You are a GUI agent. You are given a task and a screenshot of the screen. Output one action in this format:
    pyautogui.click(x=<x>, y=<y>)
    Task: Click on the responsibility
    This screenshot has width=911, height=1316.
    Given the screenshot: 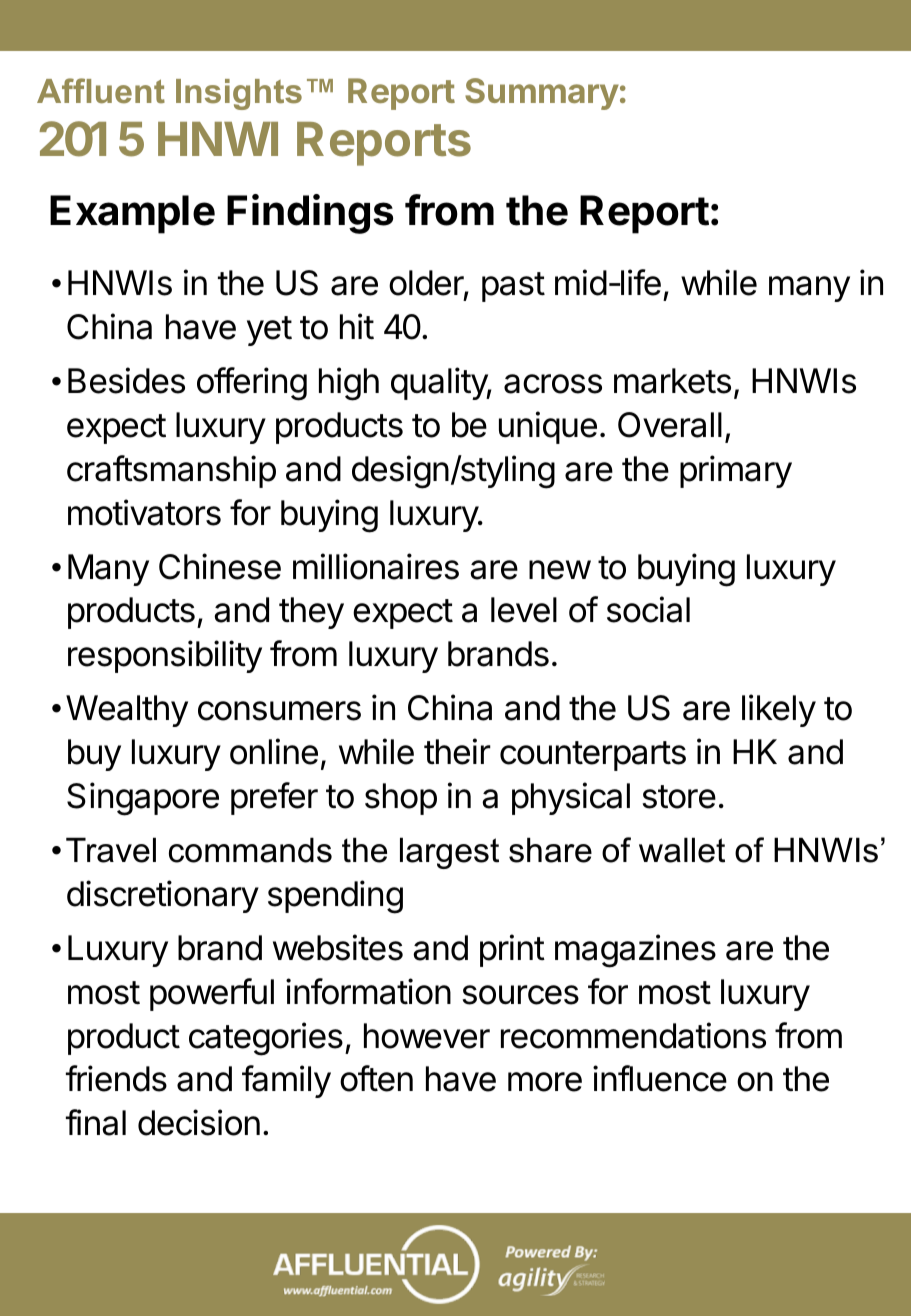 What is the action you would take?
    pyautogui.click(x=165, y=656)
